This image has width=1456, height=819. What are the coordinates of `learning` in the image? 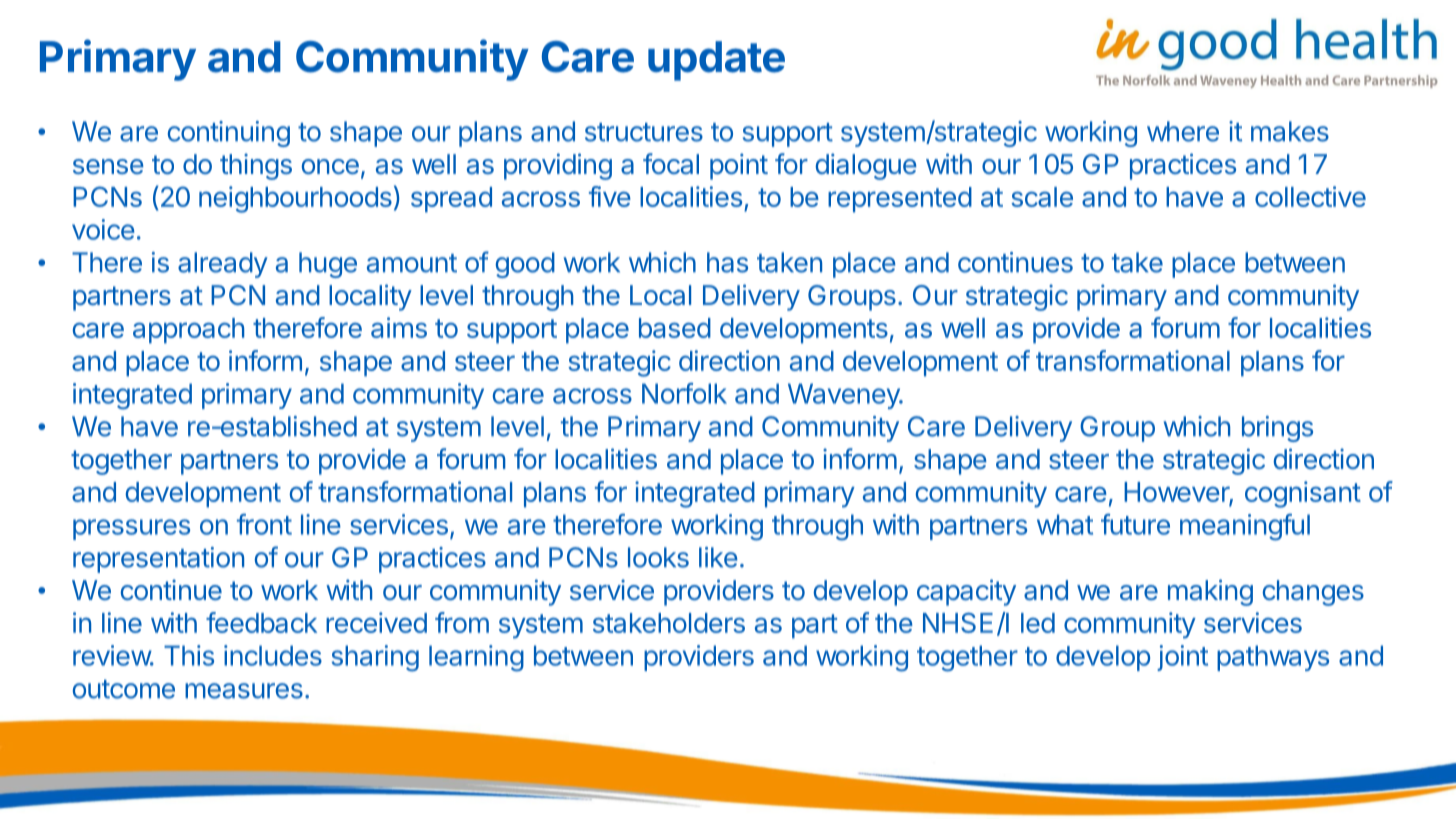 It's located at (476, 658).
